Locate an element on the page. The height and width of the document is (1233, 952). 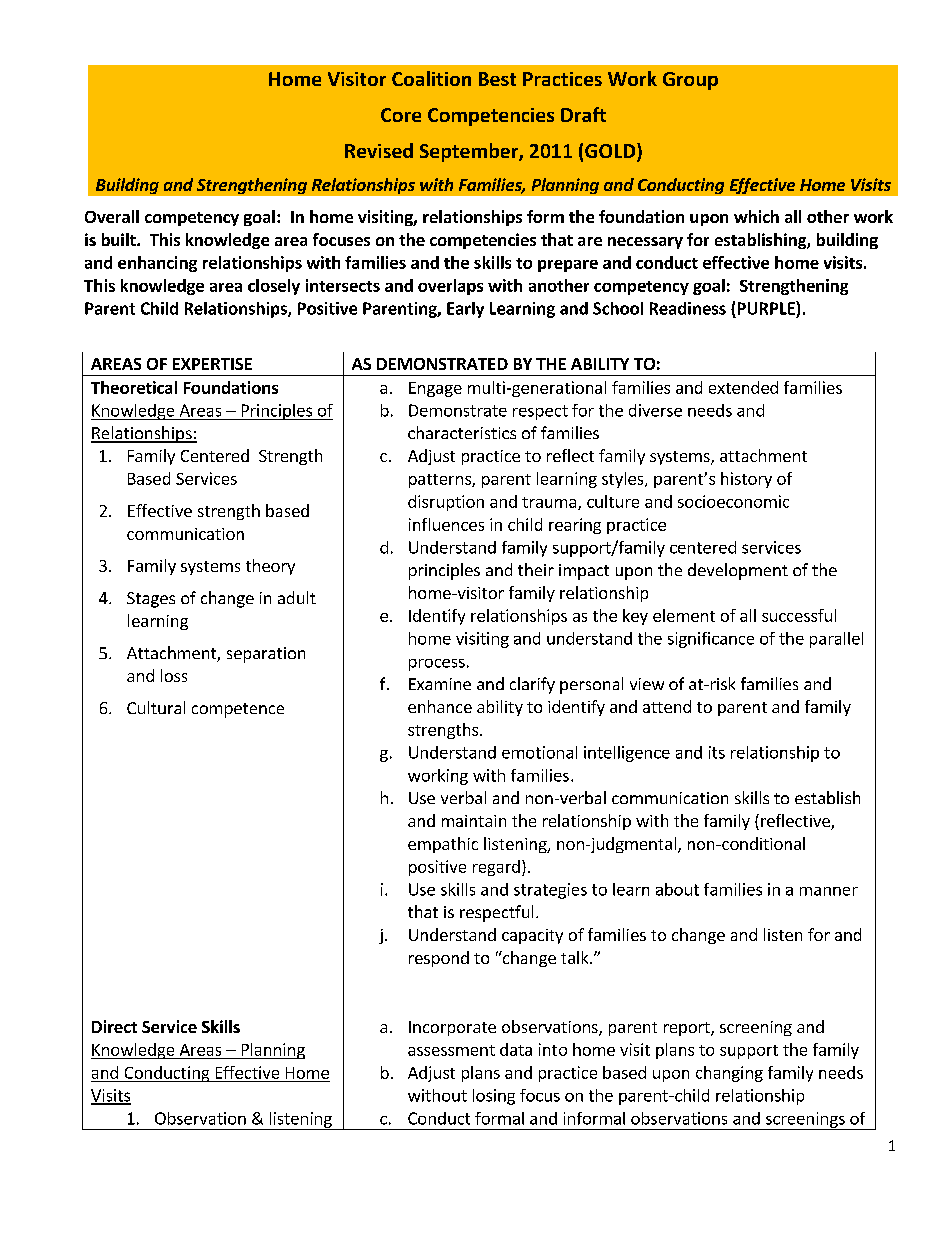
Direct is located at coordinates (114, 1026).
